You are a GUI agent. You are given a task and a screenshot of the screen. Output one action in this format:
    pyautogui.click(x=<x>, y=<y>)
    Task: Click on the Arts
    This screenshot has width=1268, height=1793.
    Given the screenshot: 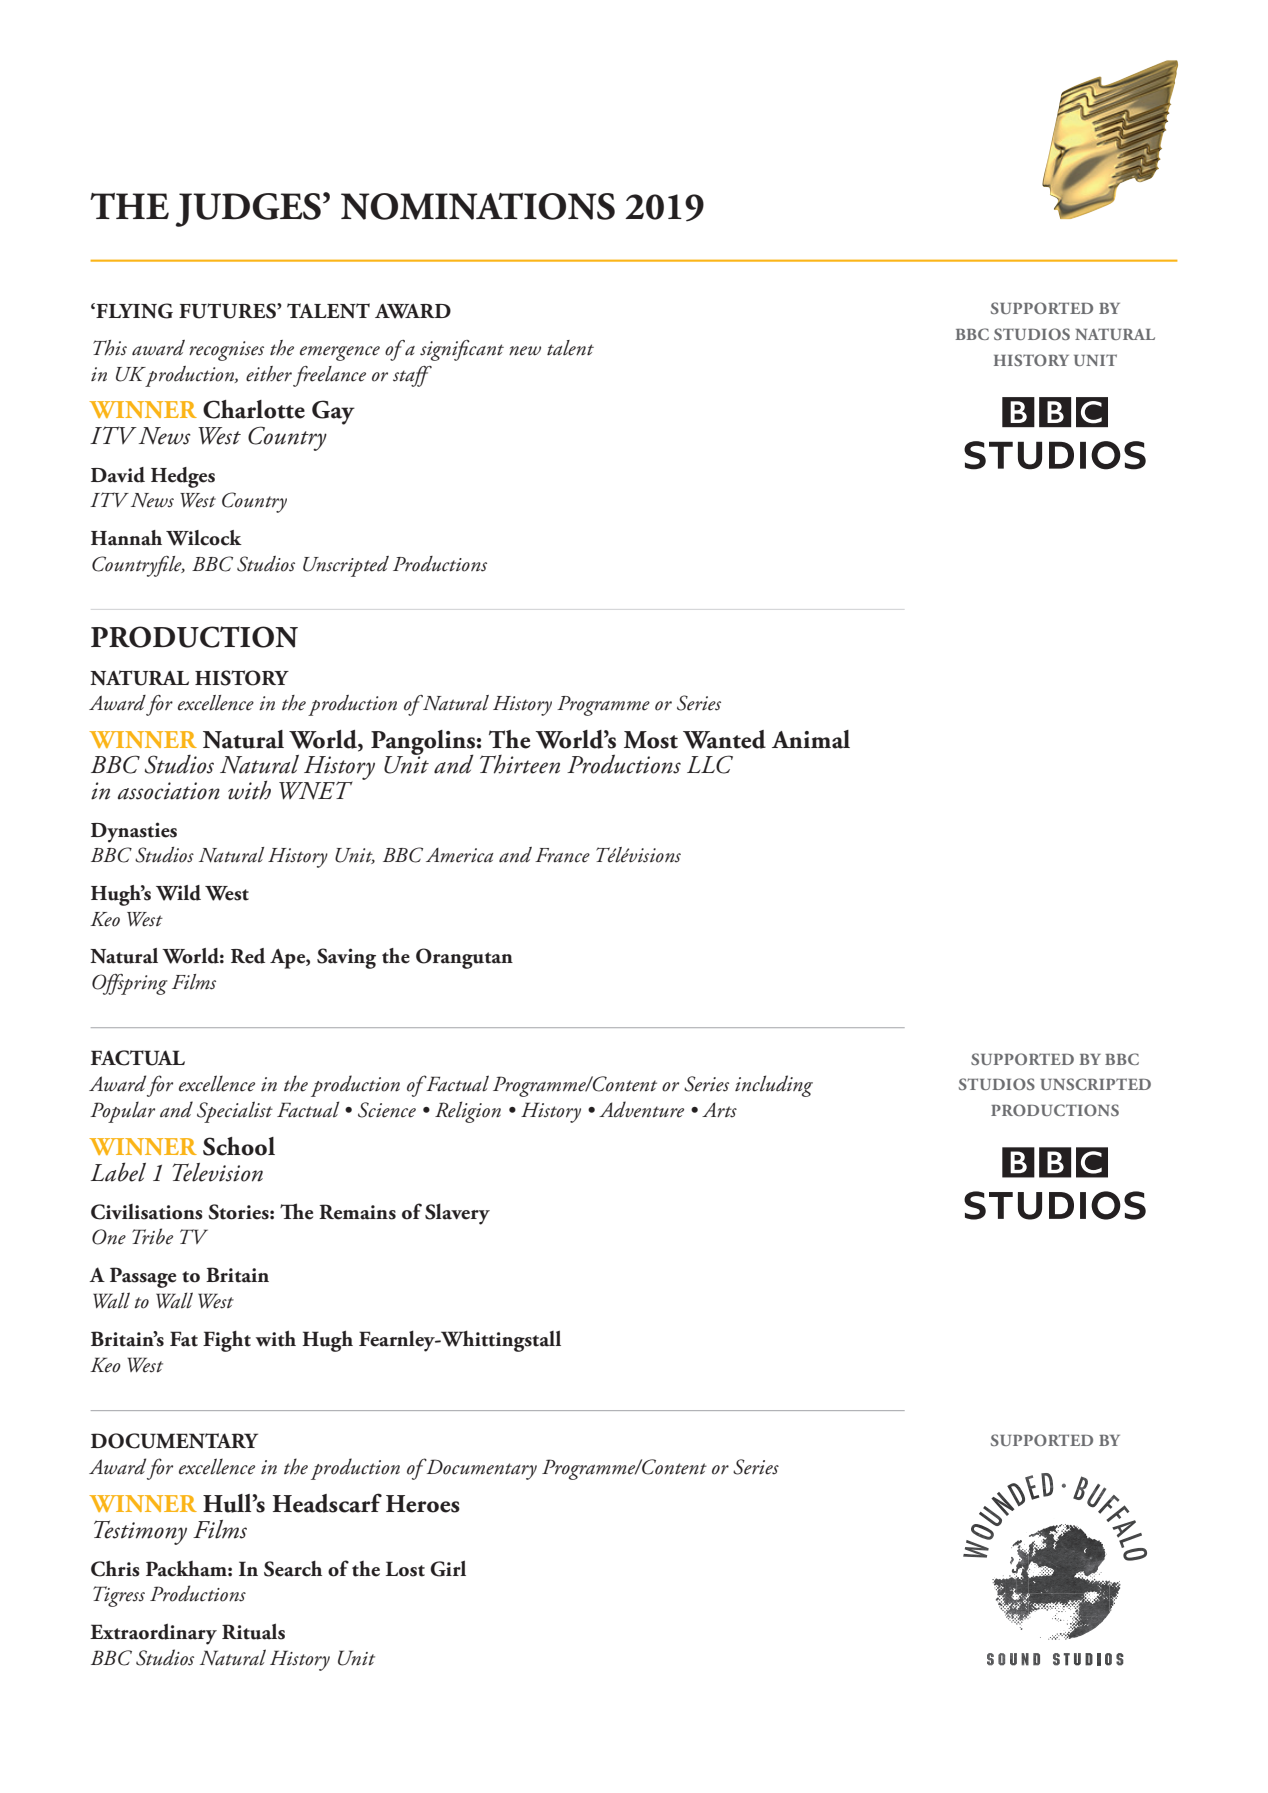 What is the action you would take?
    pyautogui.click(x=719, y=1110)
